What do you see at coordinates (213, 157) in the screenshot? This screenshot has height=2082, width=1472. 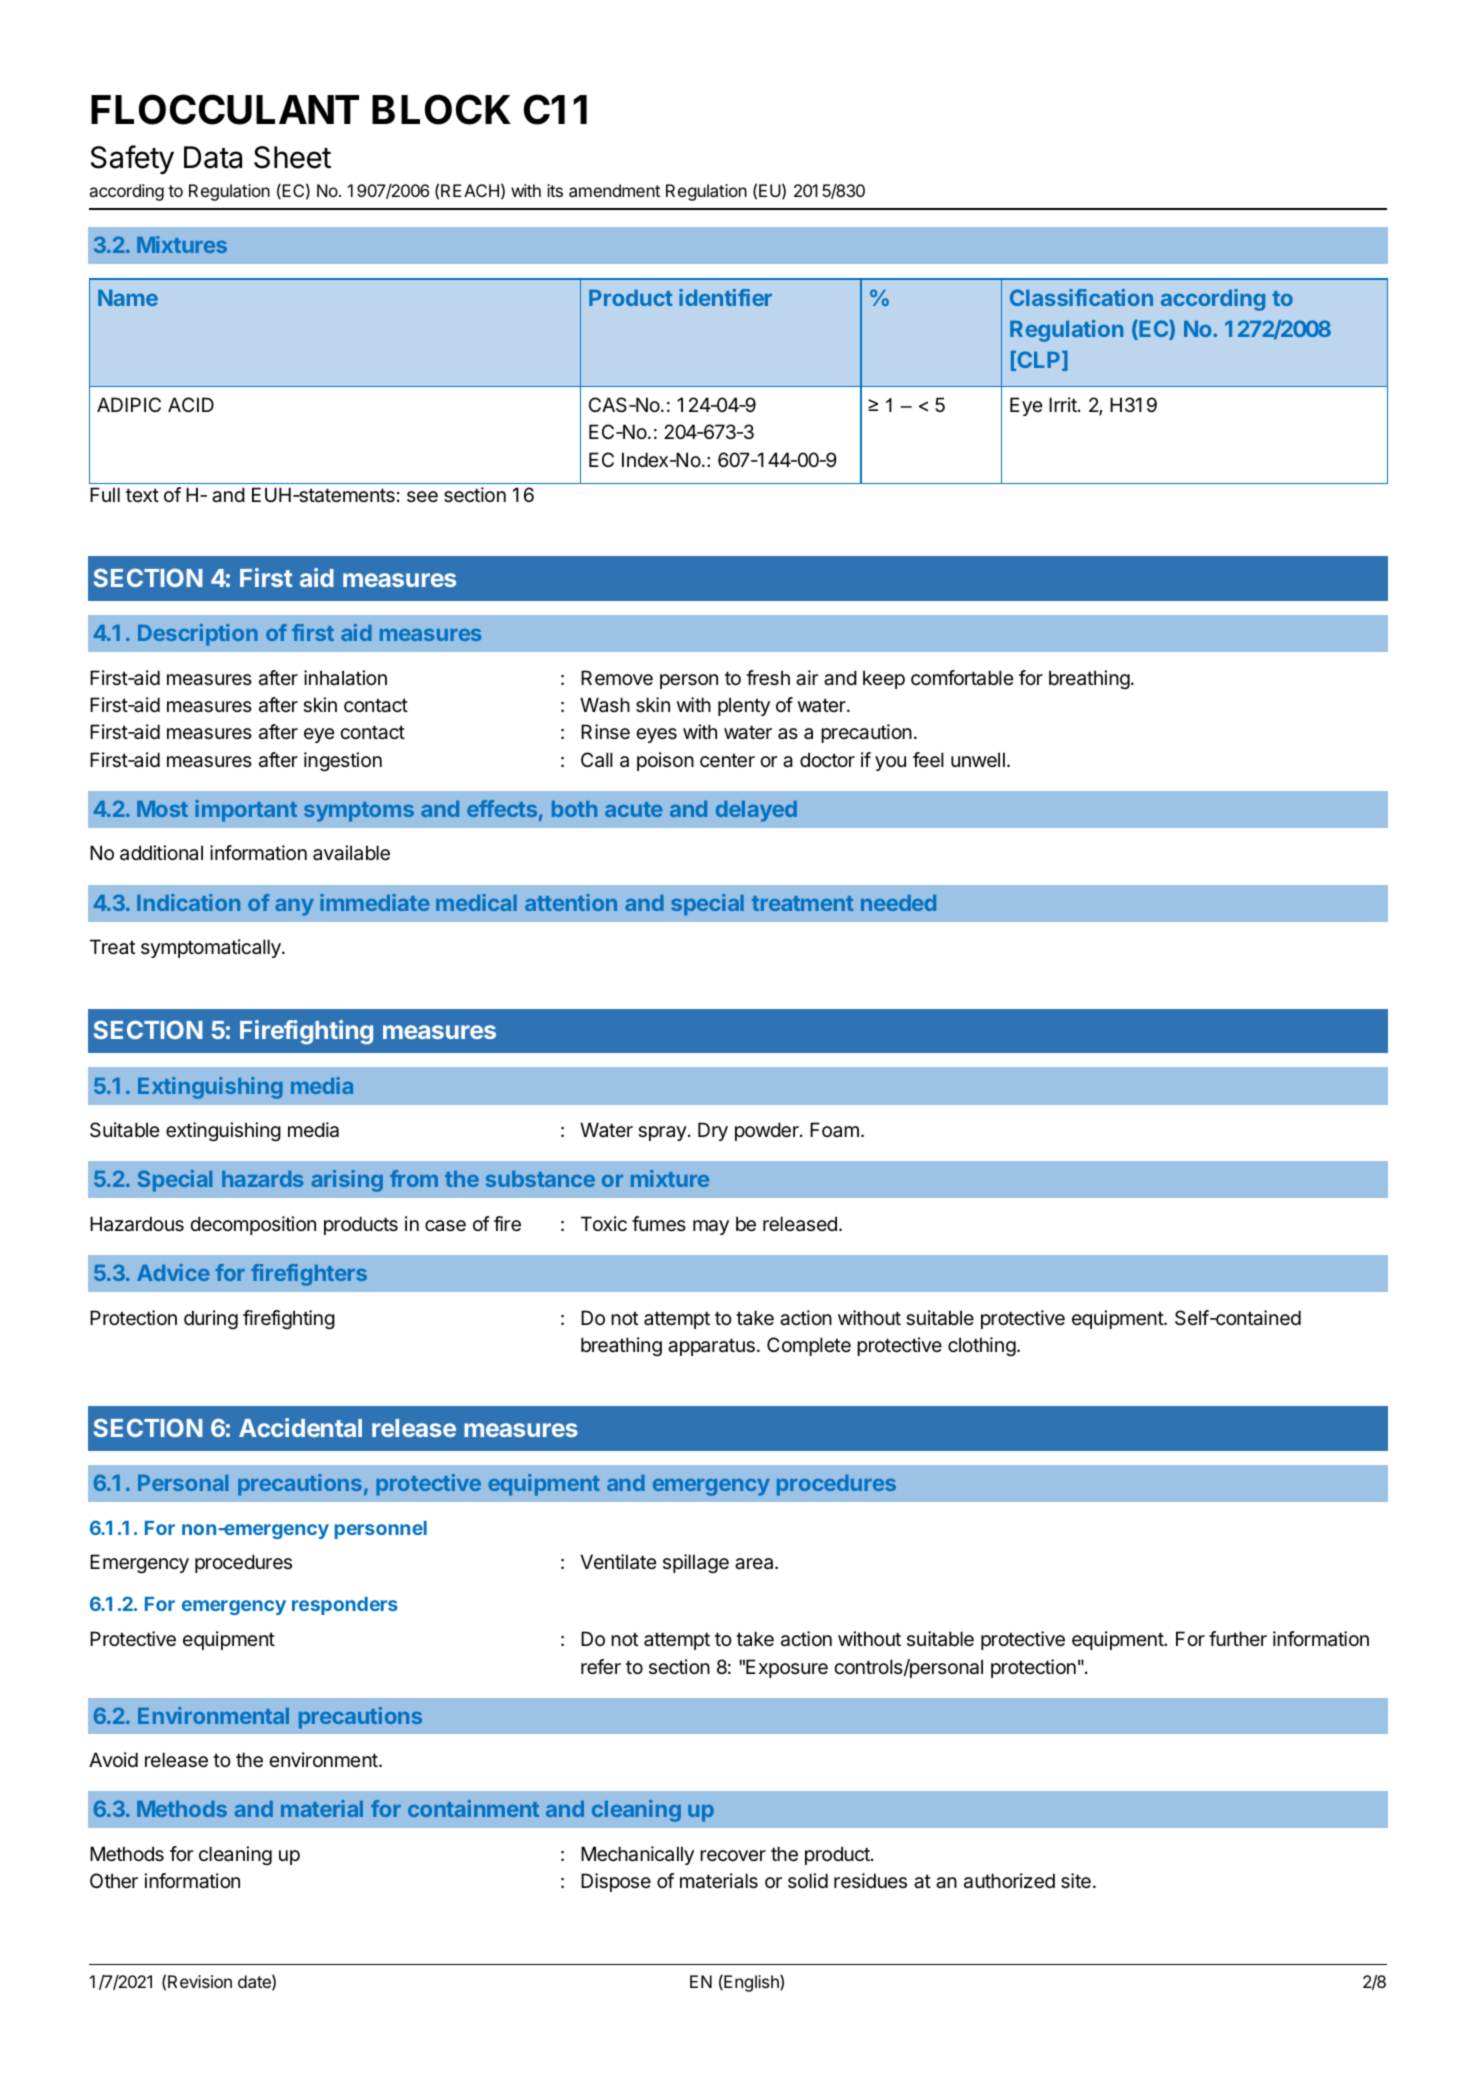 I see `Data` at bounding box center [213, 157].
